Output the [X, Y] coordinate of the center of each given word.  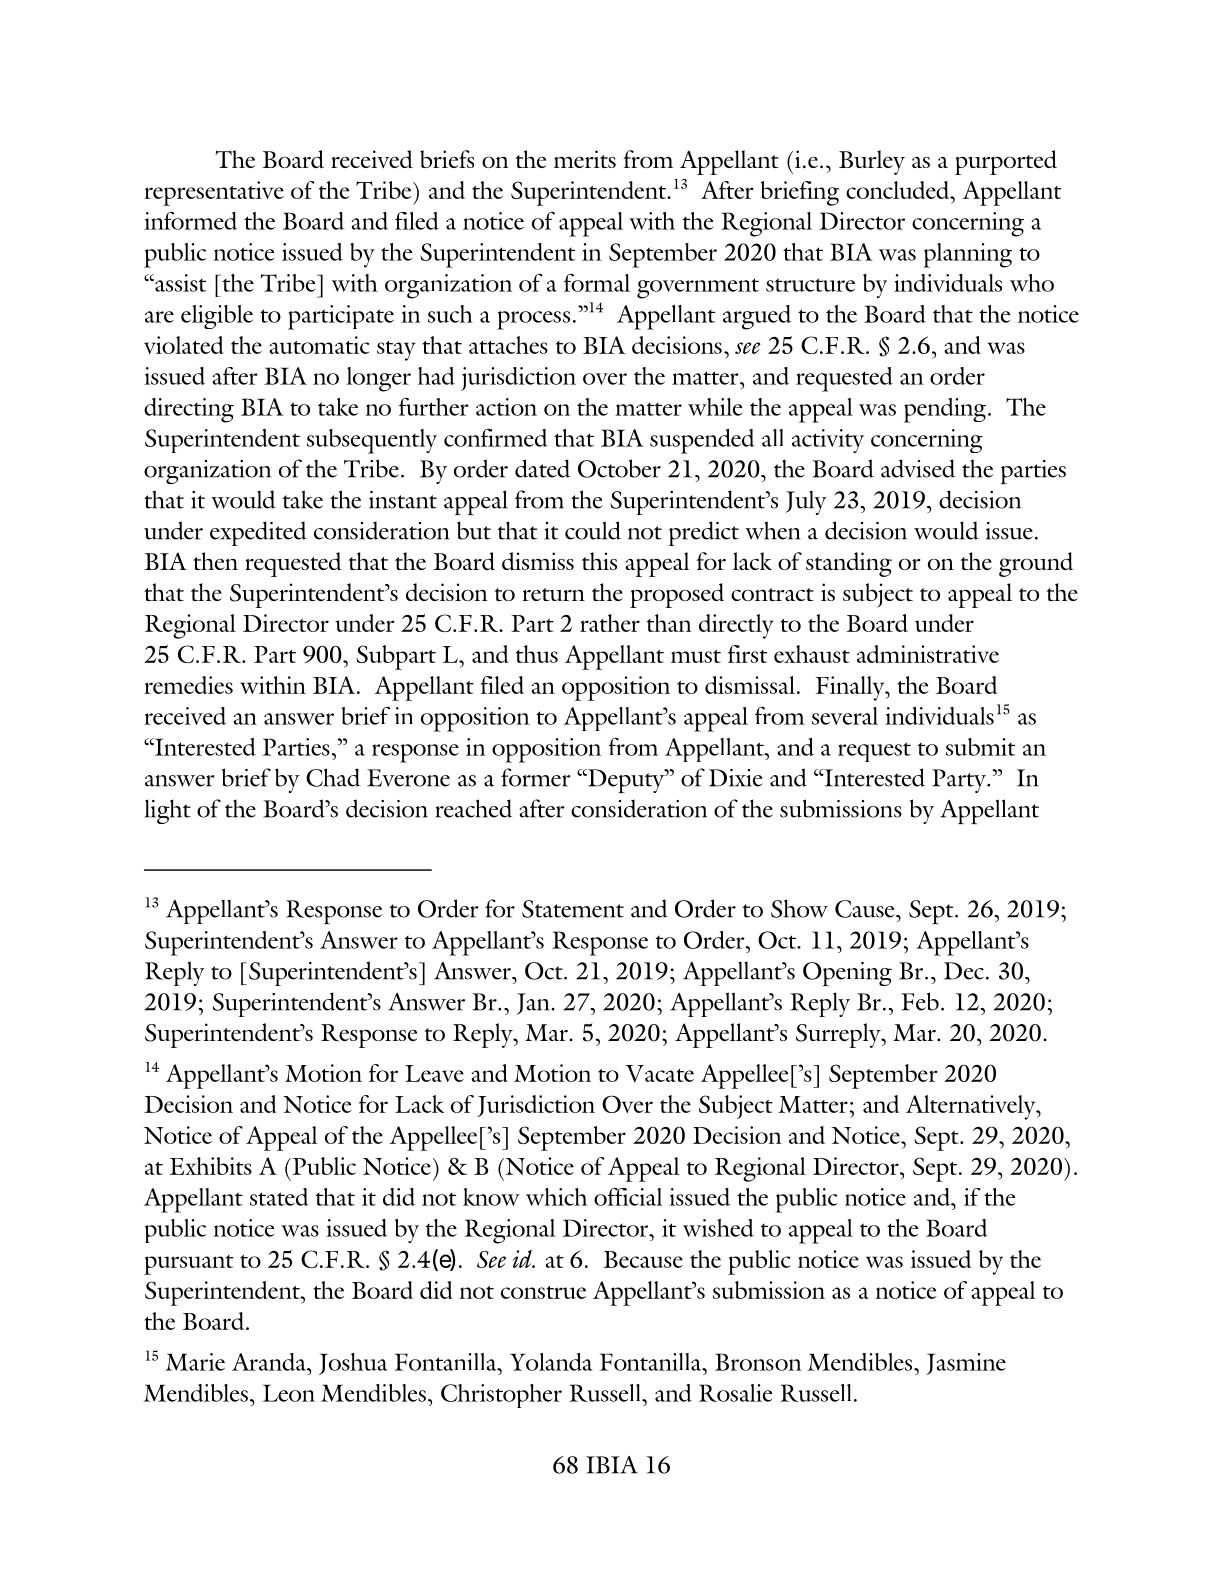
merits [585, 159]
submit [980, 747]
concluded [899, 190]
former [536, 777]
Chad [333, 777]
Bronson [758, 1362]
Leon [289, 1393]
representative [214, 193]
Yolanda [551, 1362]
